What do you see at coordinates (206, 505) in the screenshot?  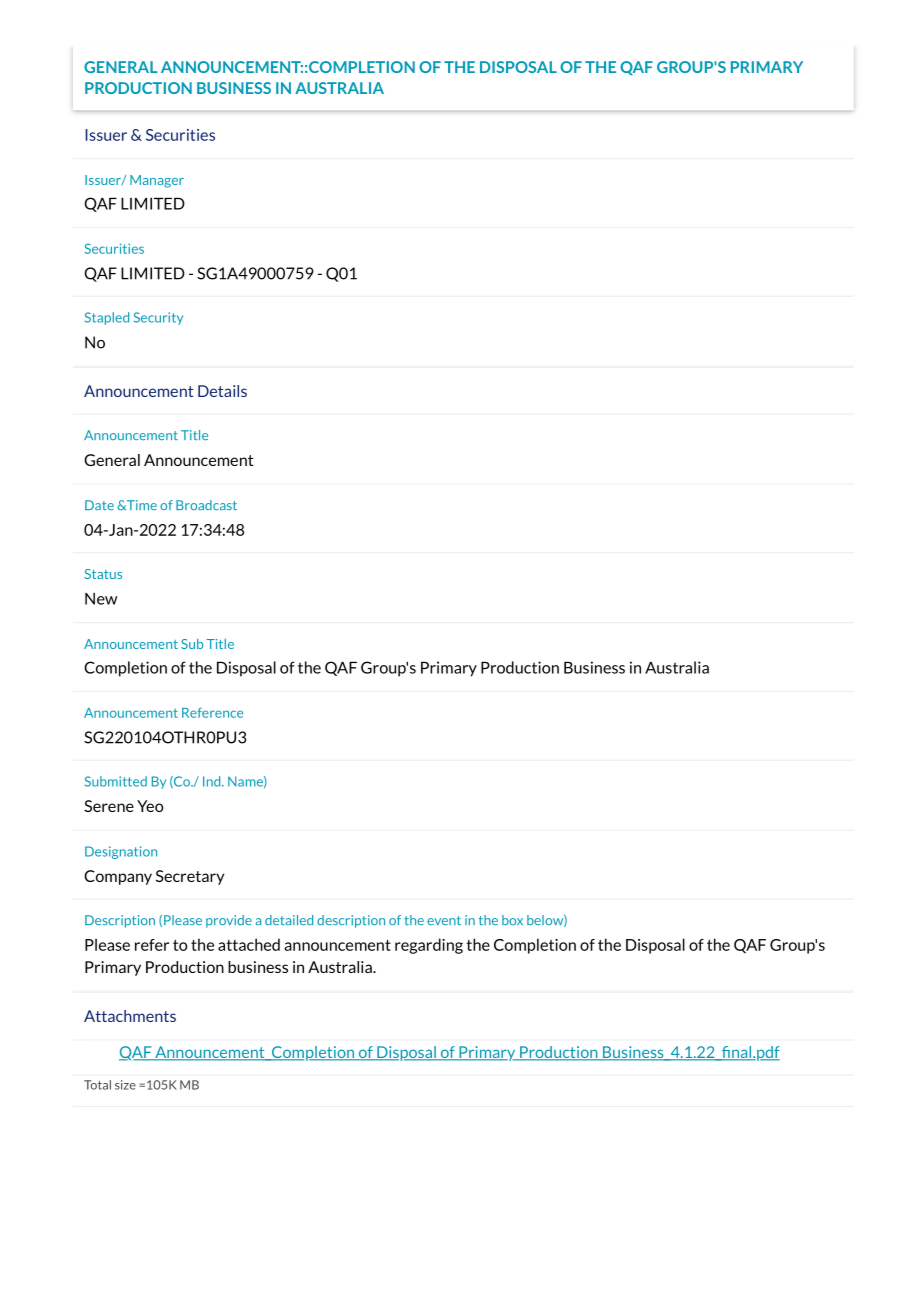 I see `Broadcast` at bounding box center [206, 505].
